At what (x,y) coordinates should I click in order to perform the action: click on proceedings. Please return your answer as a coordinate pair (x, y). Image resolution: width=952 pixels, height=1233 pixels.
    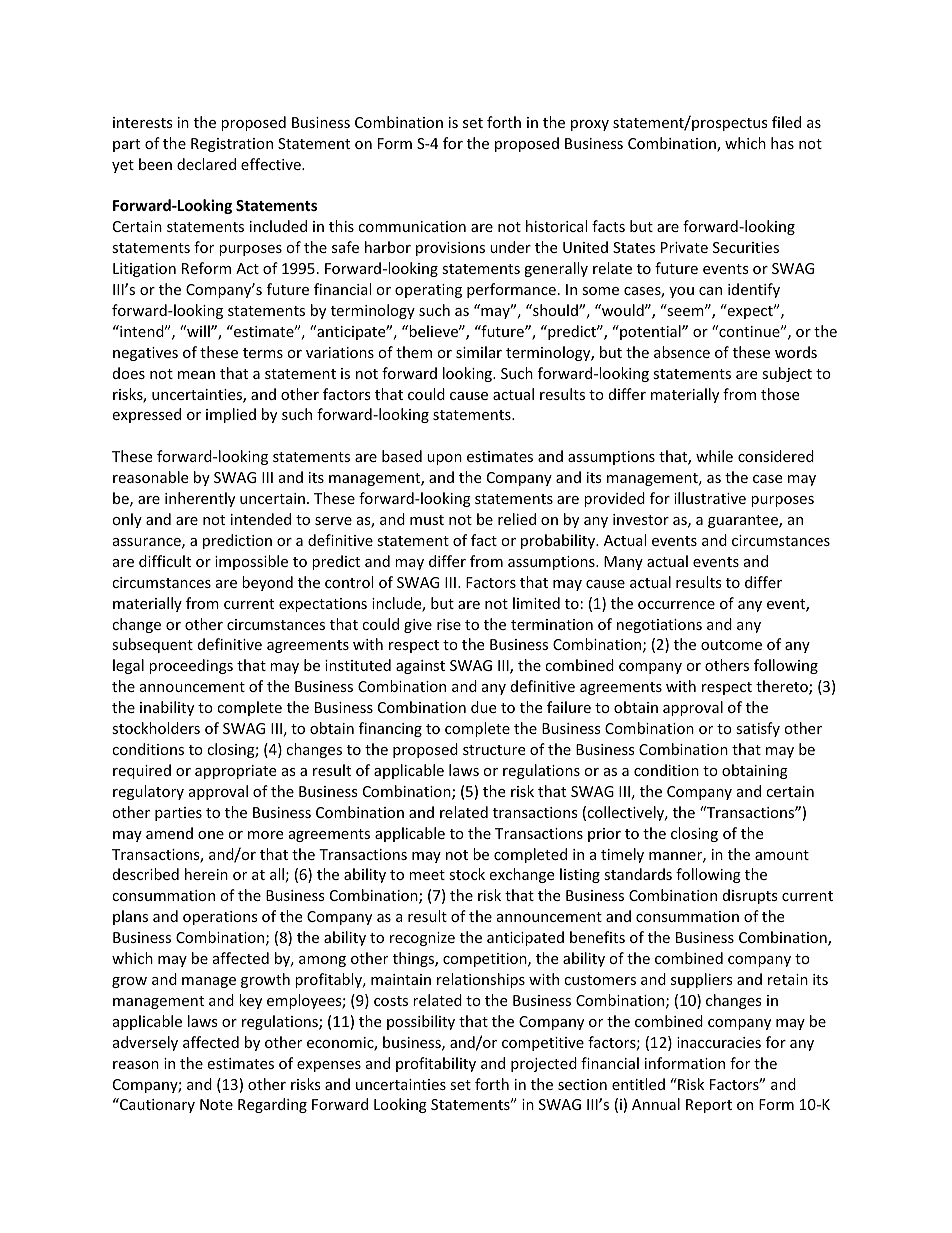
    Looking at the image, I should click on (191, 666).
